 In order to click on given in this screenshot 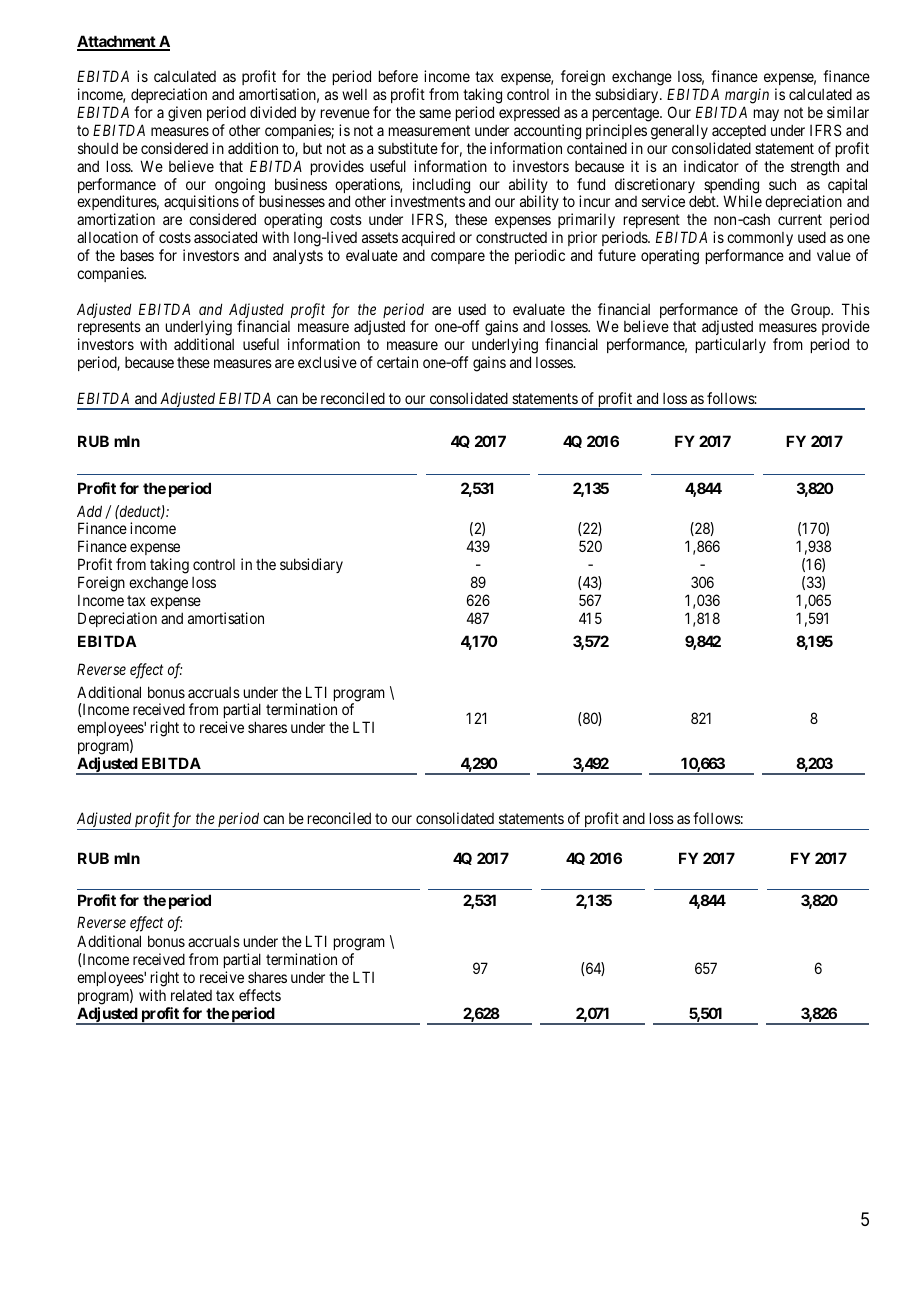, I will do `click(185, 114)`.
